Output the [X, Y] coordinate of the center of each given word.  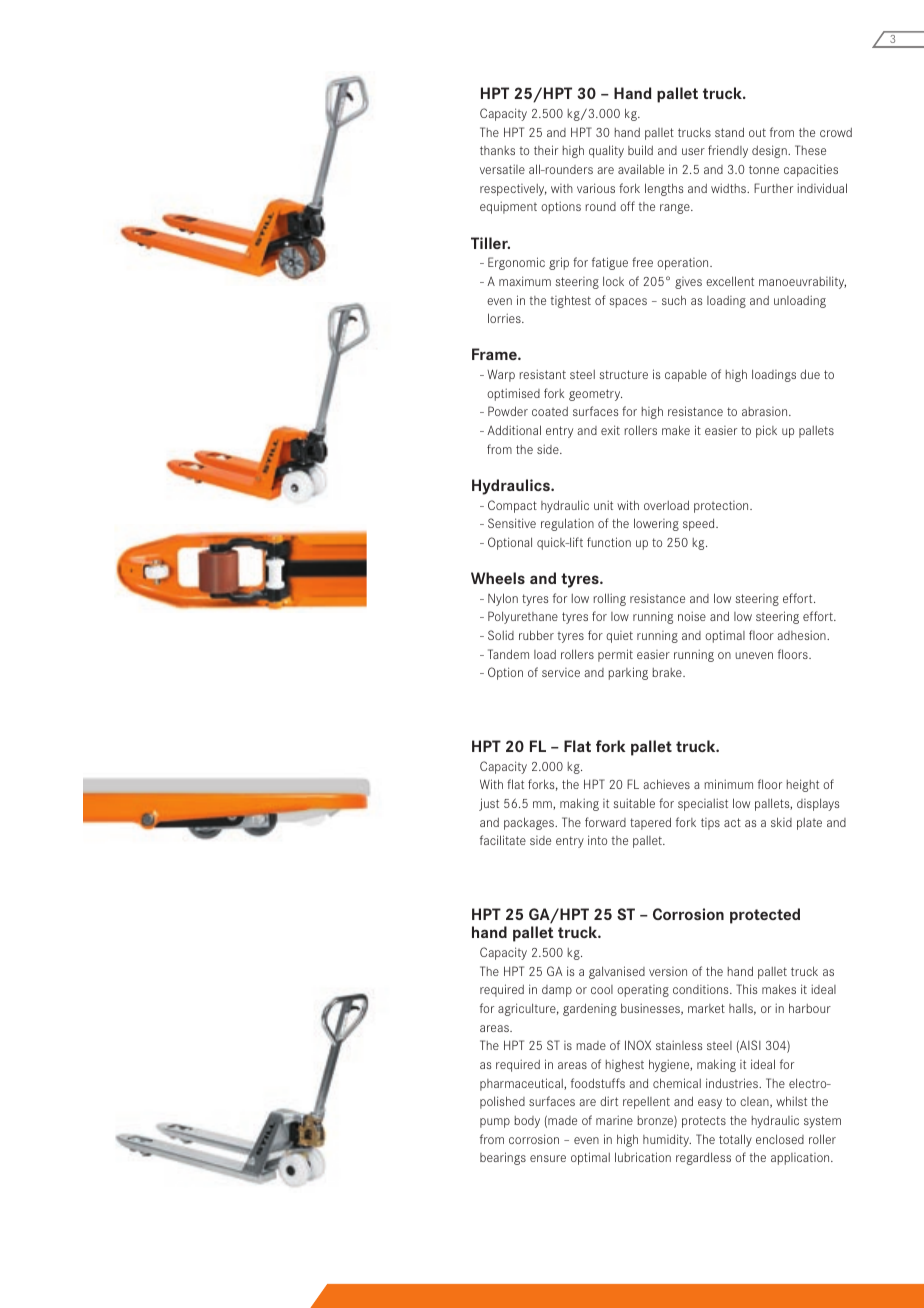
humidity [667, 1140]
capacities [811, 170]
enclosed [780, 1139]
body [527, 1122]
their [546, 150]
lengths [664, 189]
